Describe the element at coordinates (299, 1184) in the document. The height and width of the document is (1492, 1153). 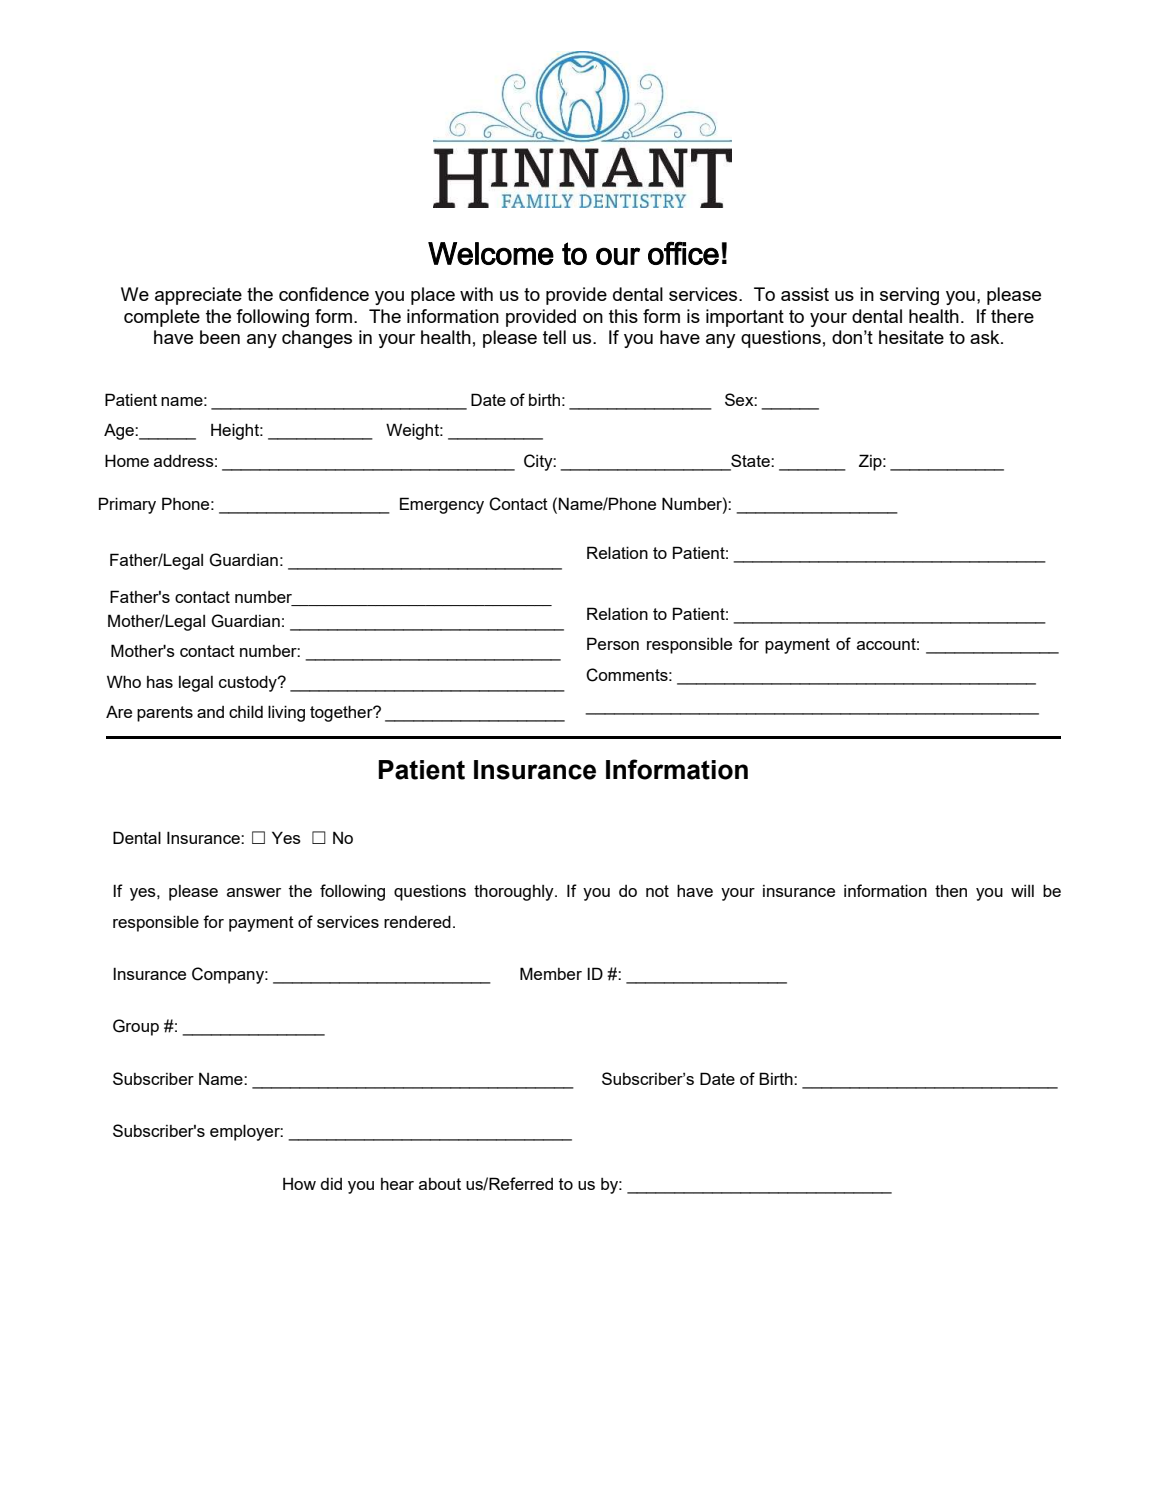
I see `How` at that location.
